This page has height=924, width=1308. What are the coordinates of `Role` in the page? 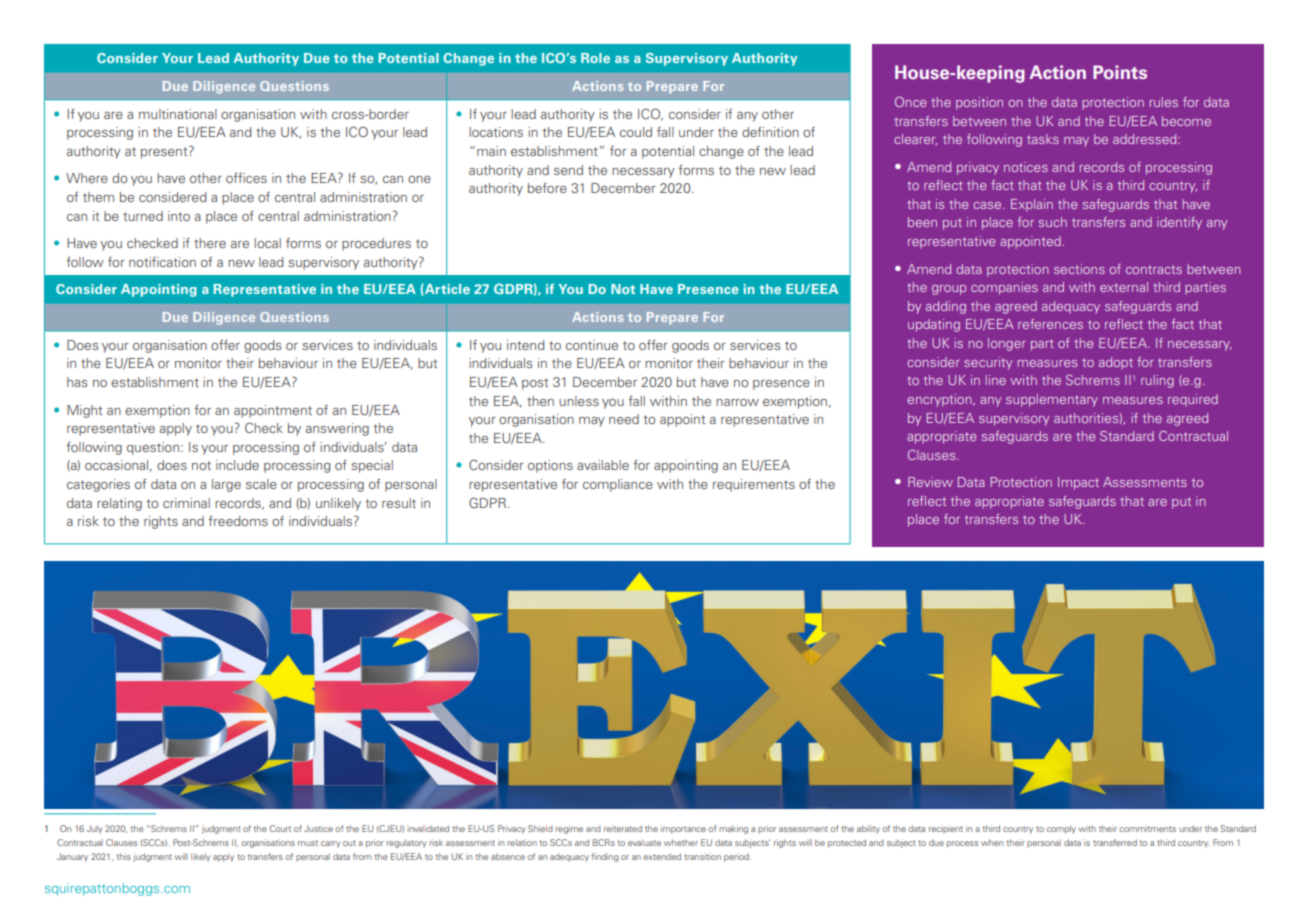 It's located at (595, 58).
